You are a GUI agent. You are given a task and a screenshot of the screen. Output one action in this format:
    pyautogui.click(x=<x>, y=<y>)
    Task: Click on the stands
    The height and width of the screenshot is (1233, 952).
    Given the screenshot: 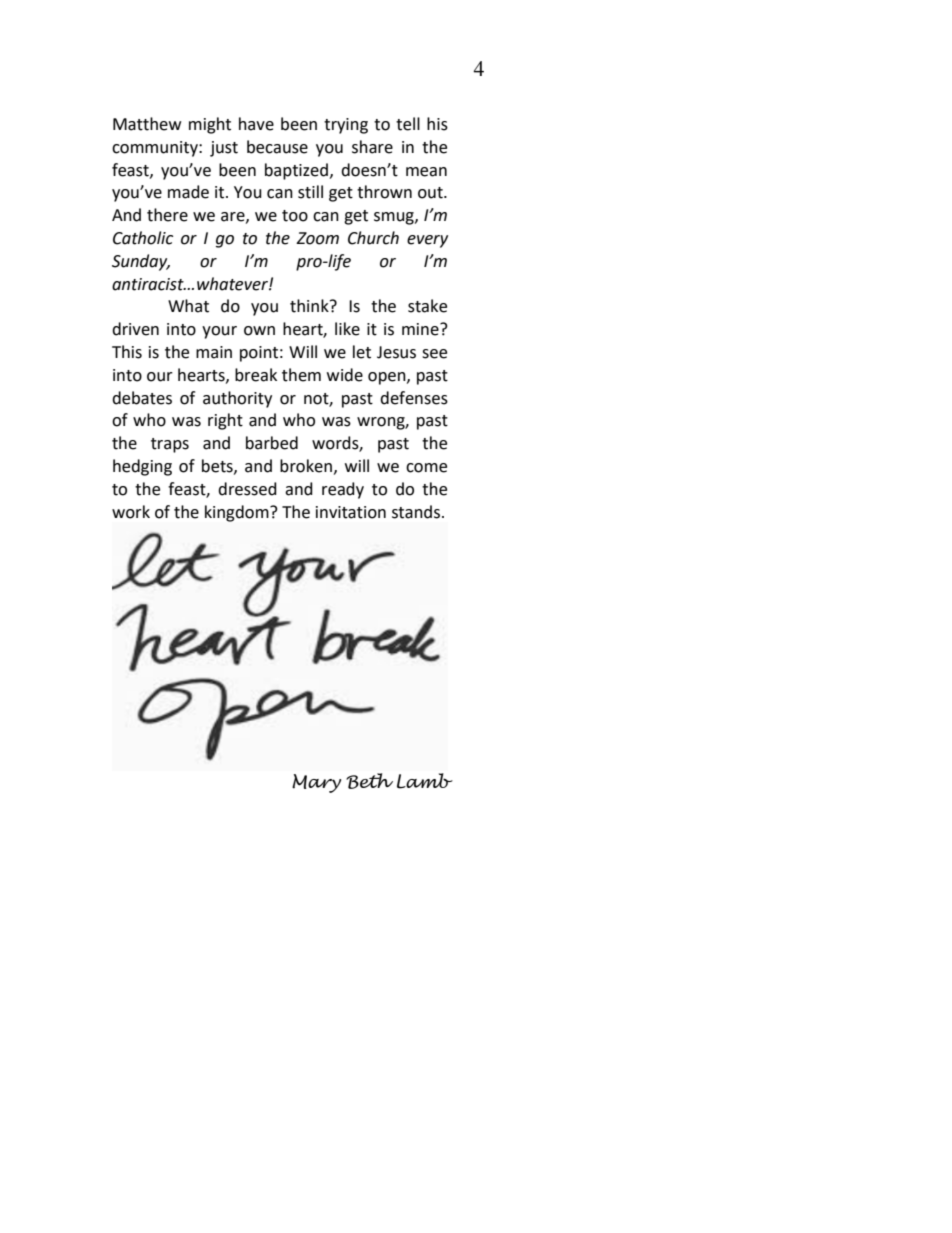 What is the action you would take?
    pyautogui.click(x=416, y=512)
